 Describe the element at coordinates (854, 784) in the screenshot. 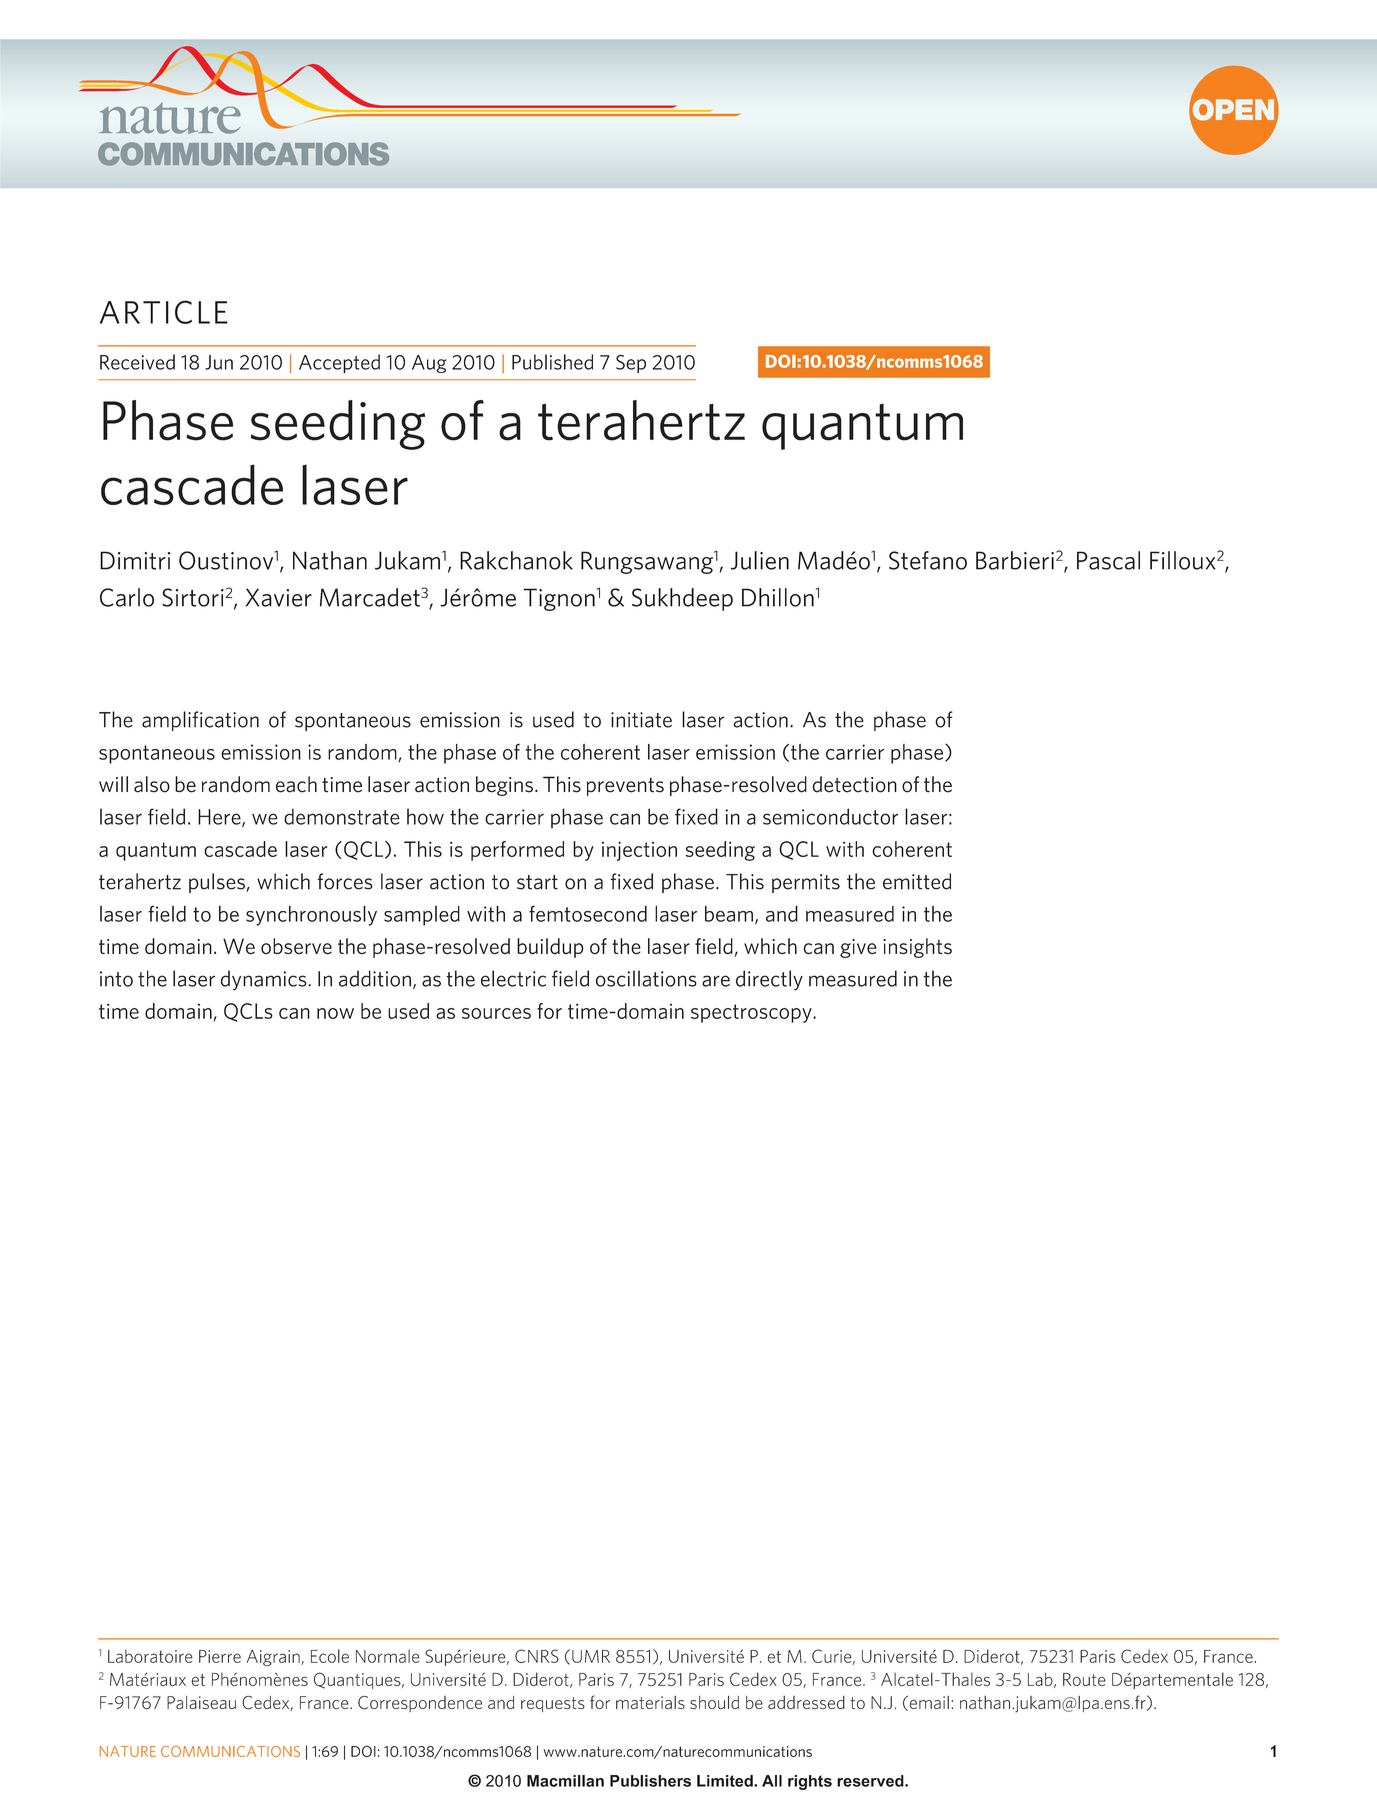

I see `detection` at that location.
